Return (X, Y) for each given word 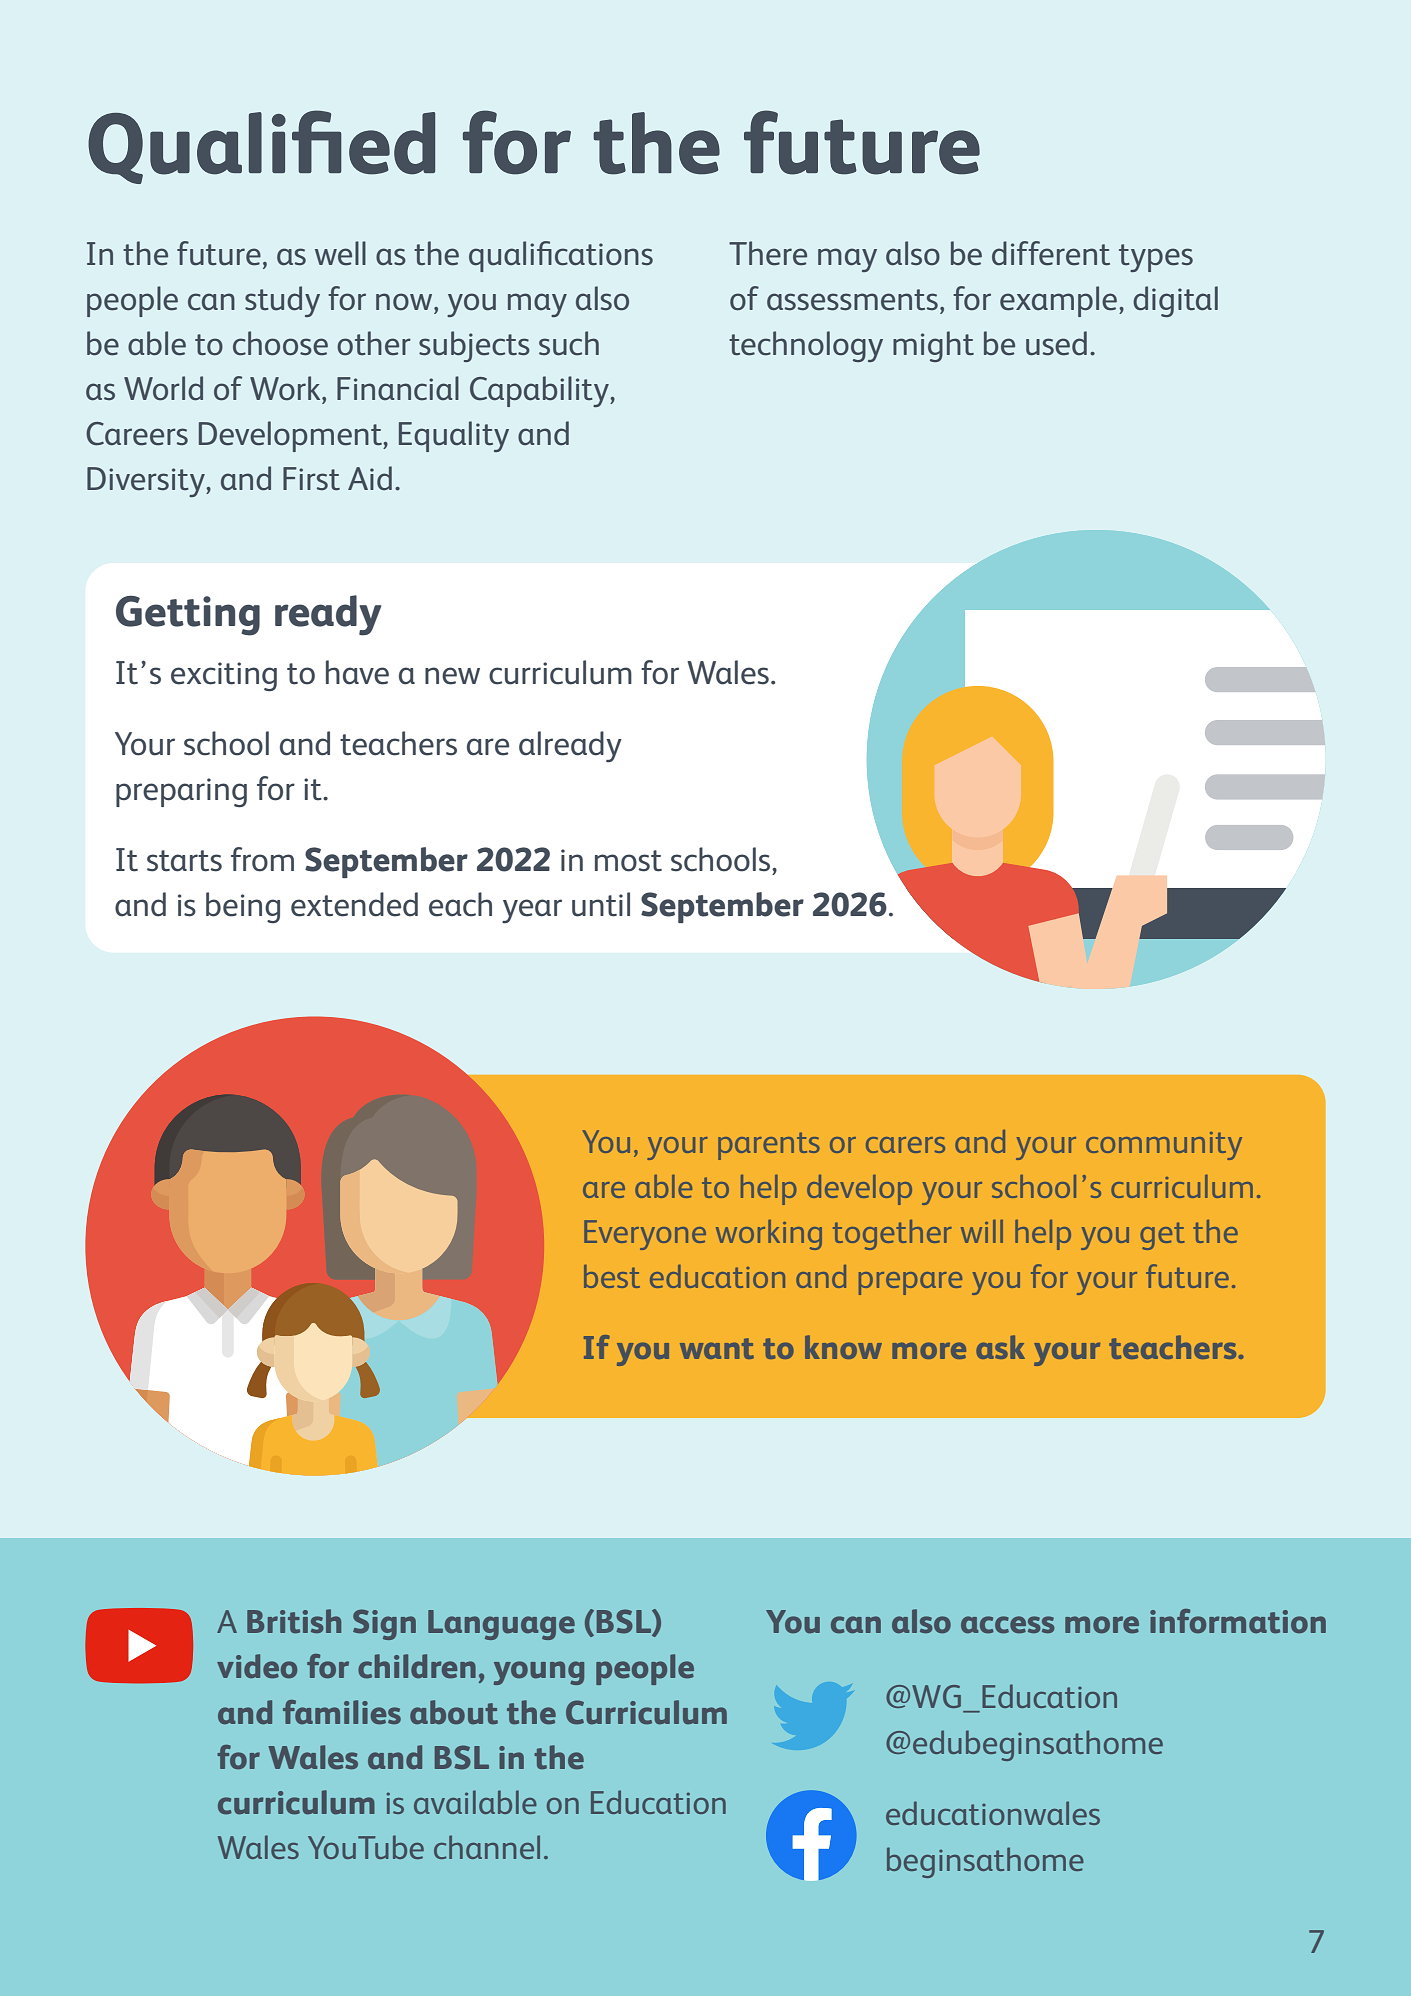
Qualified (261, 147)
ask (1000, 1347)
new (452, 676)
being (243, 908)
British (294, 1621)
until (601, 904)
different (1051, 253)
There (768, 253)
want (717, 1348)
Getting (188, 616)
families (342, 1712)
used (1056, 343)
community (1164, 1146)
